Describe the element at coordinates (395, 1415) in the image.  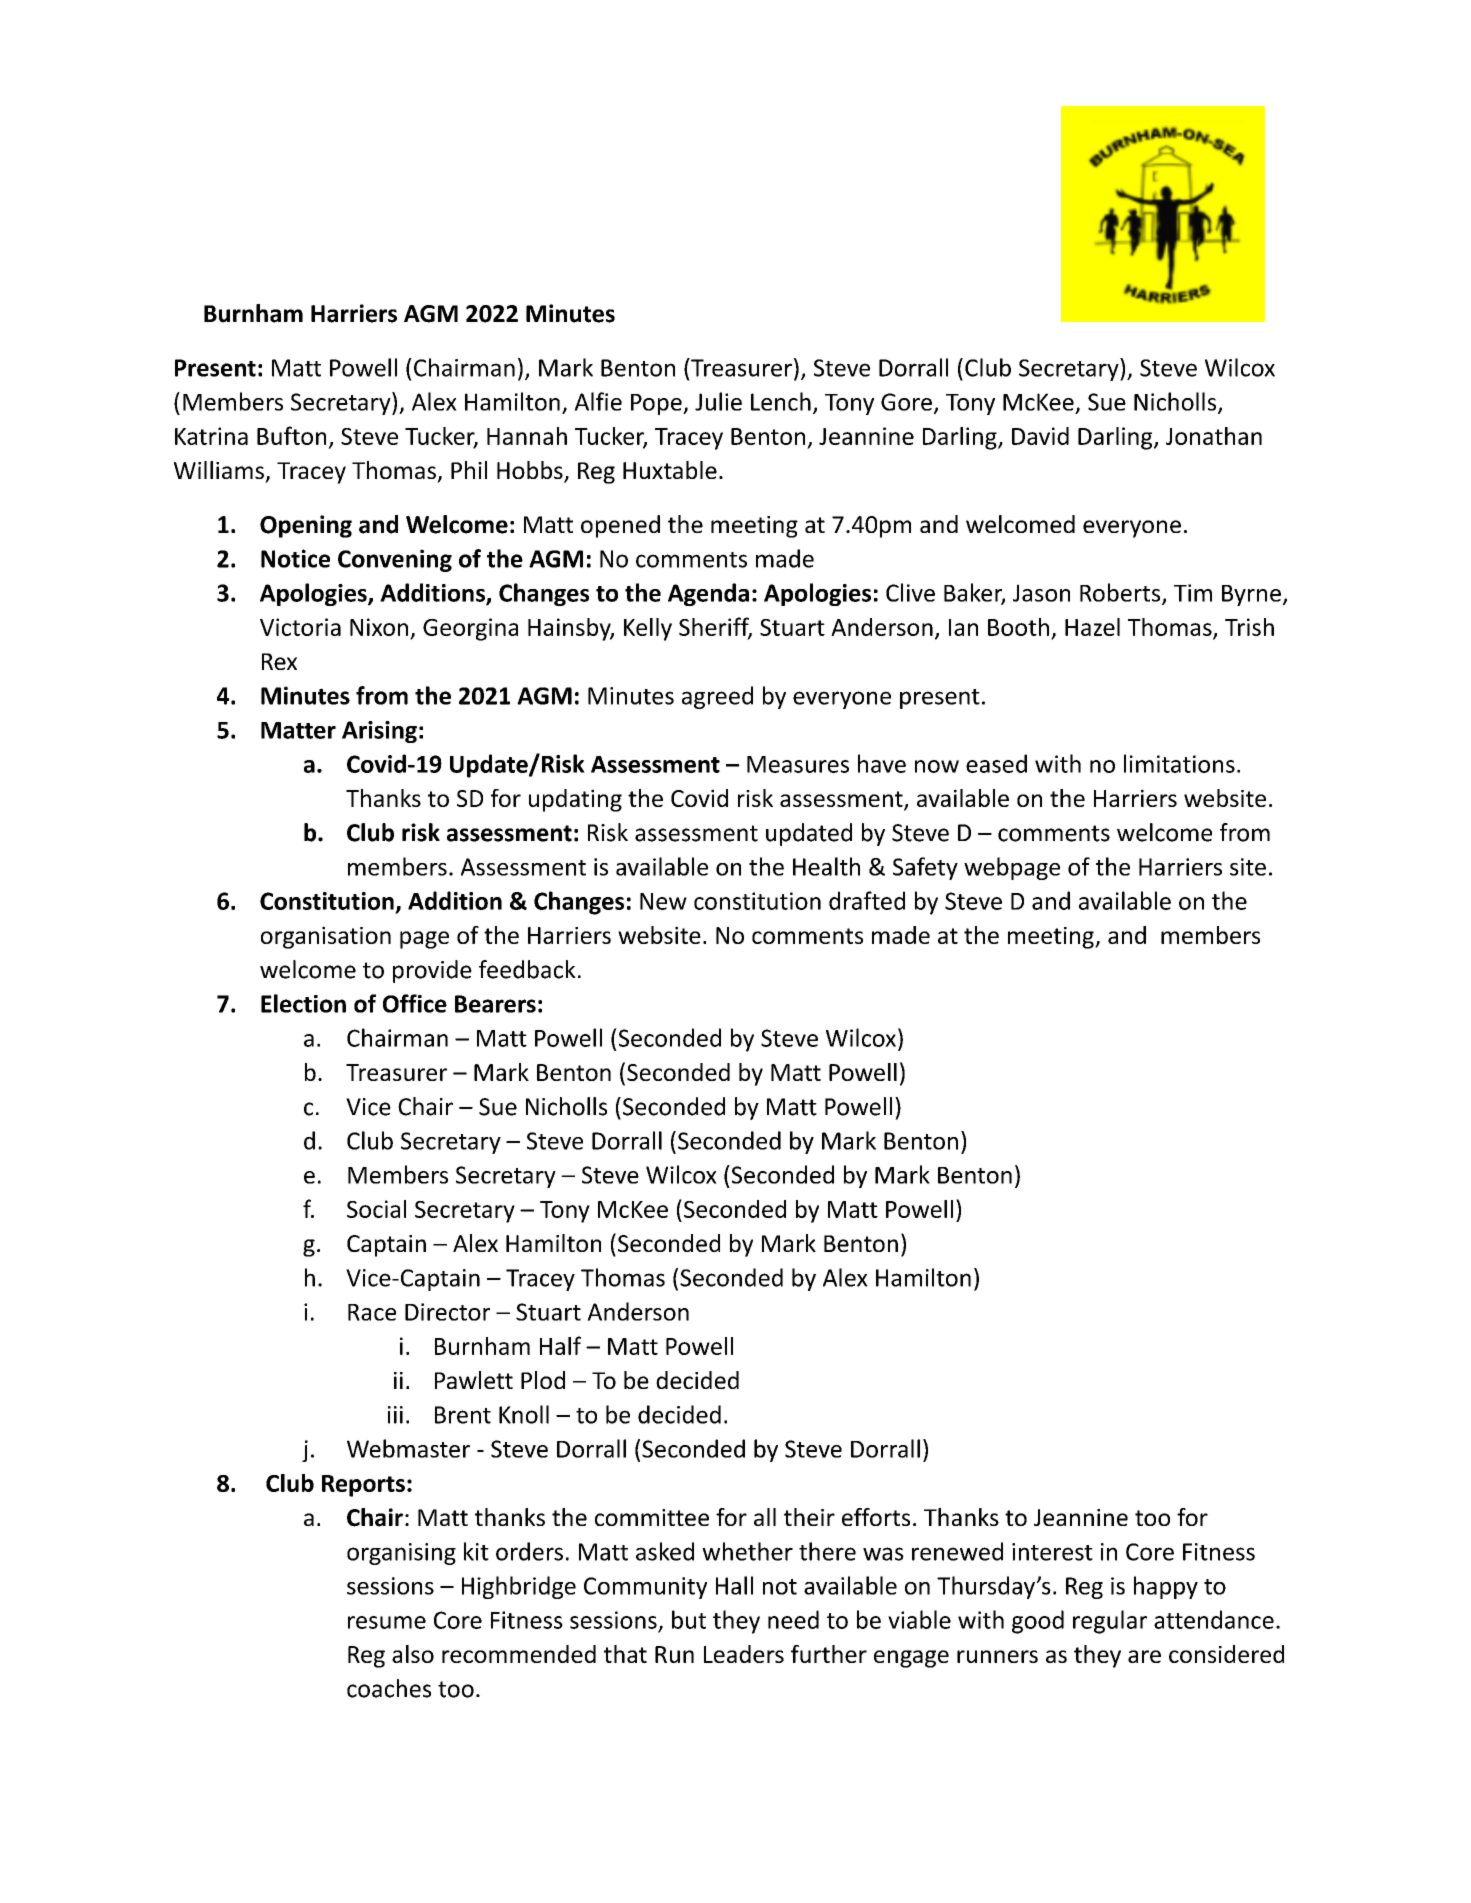
I see `iii` at that location.
